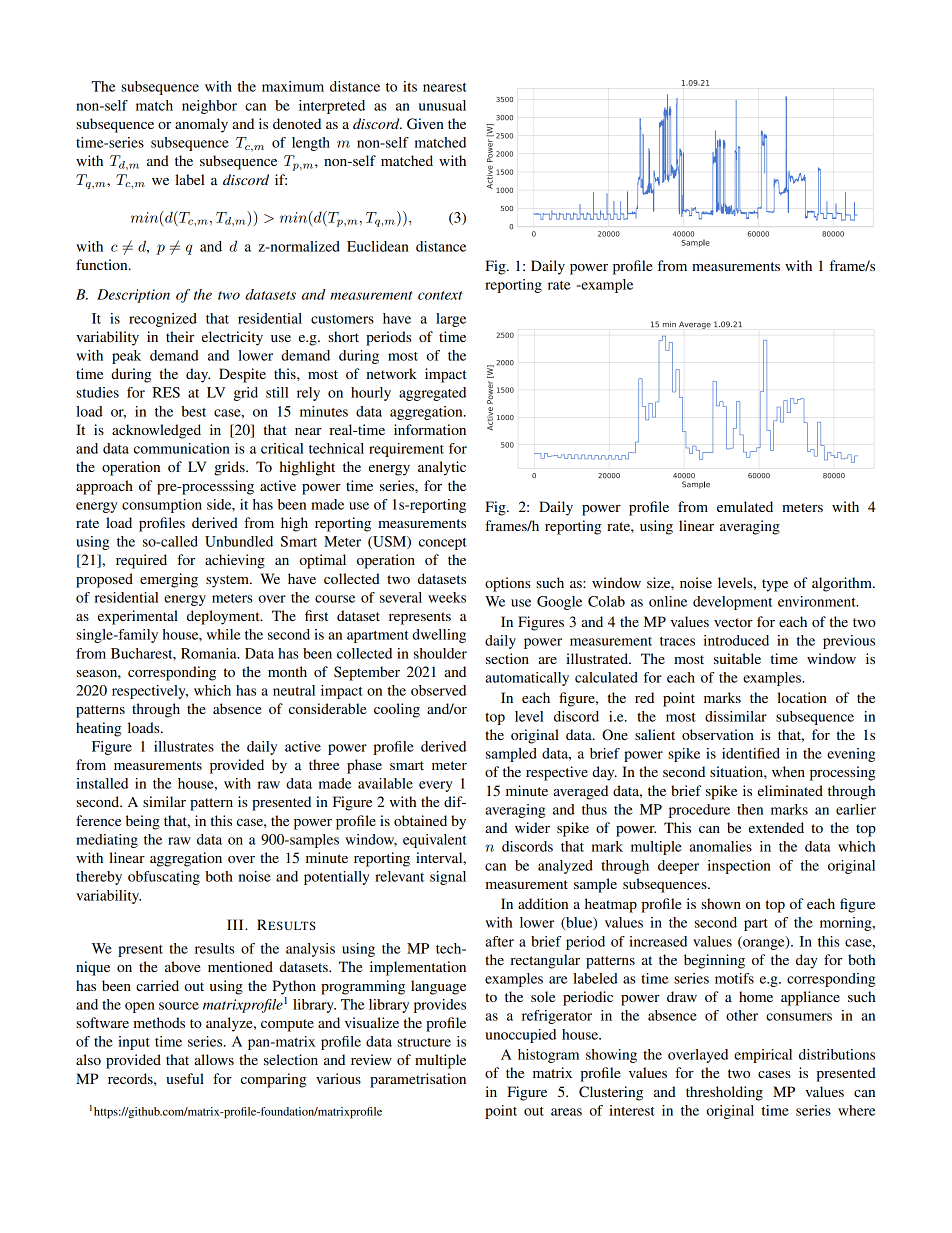 The image size is (952, 1233). Describe the element at coordinates (185, 1078) in the screenshot. I see `useful` at that location.
